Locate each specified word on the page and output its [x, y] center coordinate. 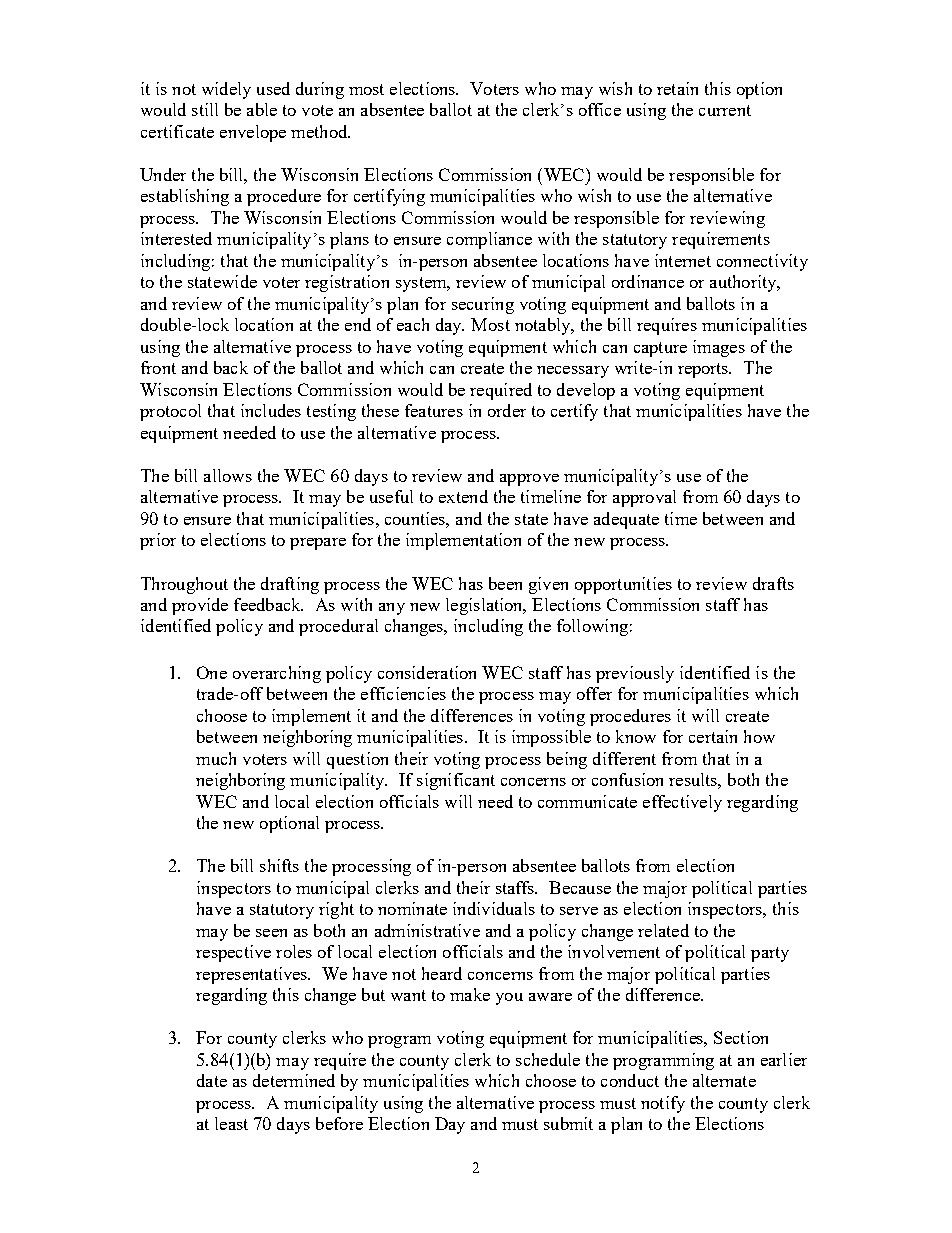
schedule [548, 1059]
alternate [724, 1080]
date [212, 1080]
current [725, 110]
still [205, 109]
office [600, 109]
